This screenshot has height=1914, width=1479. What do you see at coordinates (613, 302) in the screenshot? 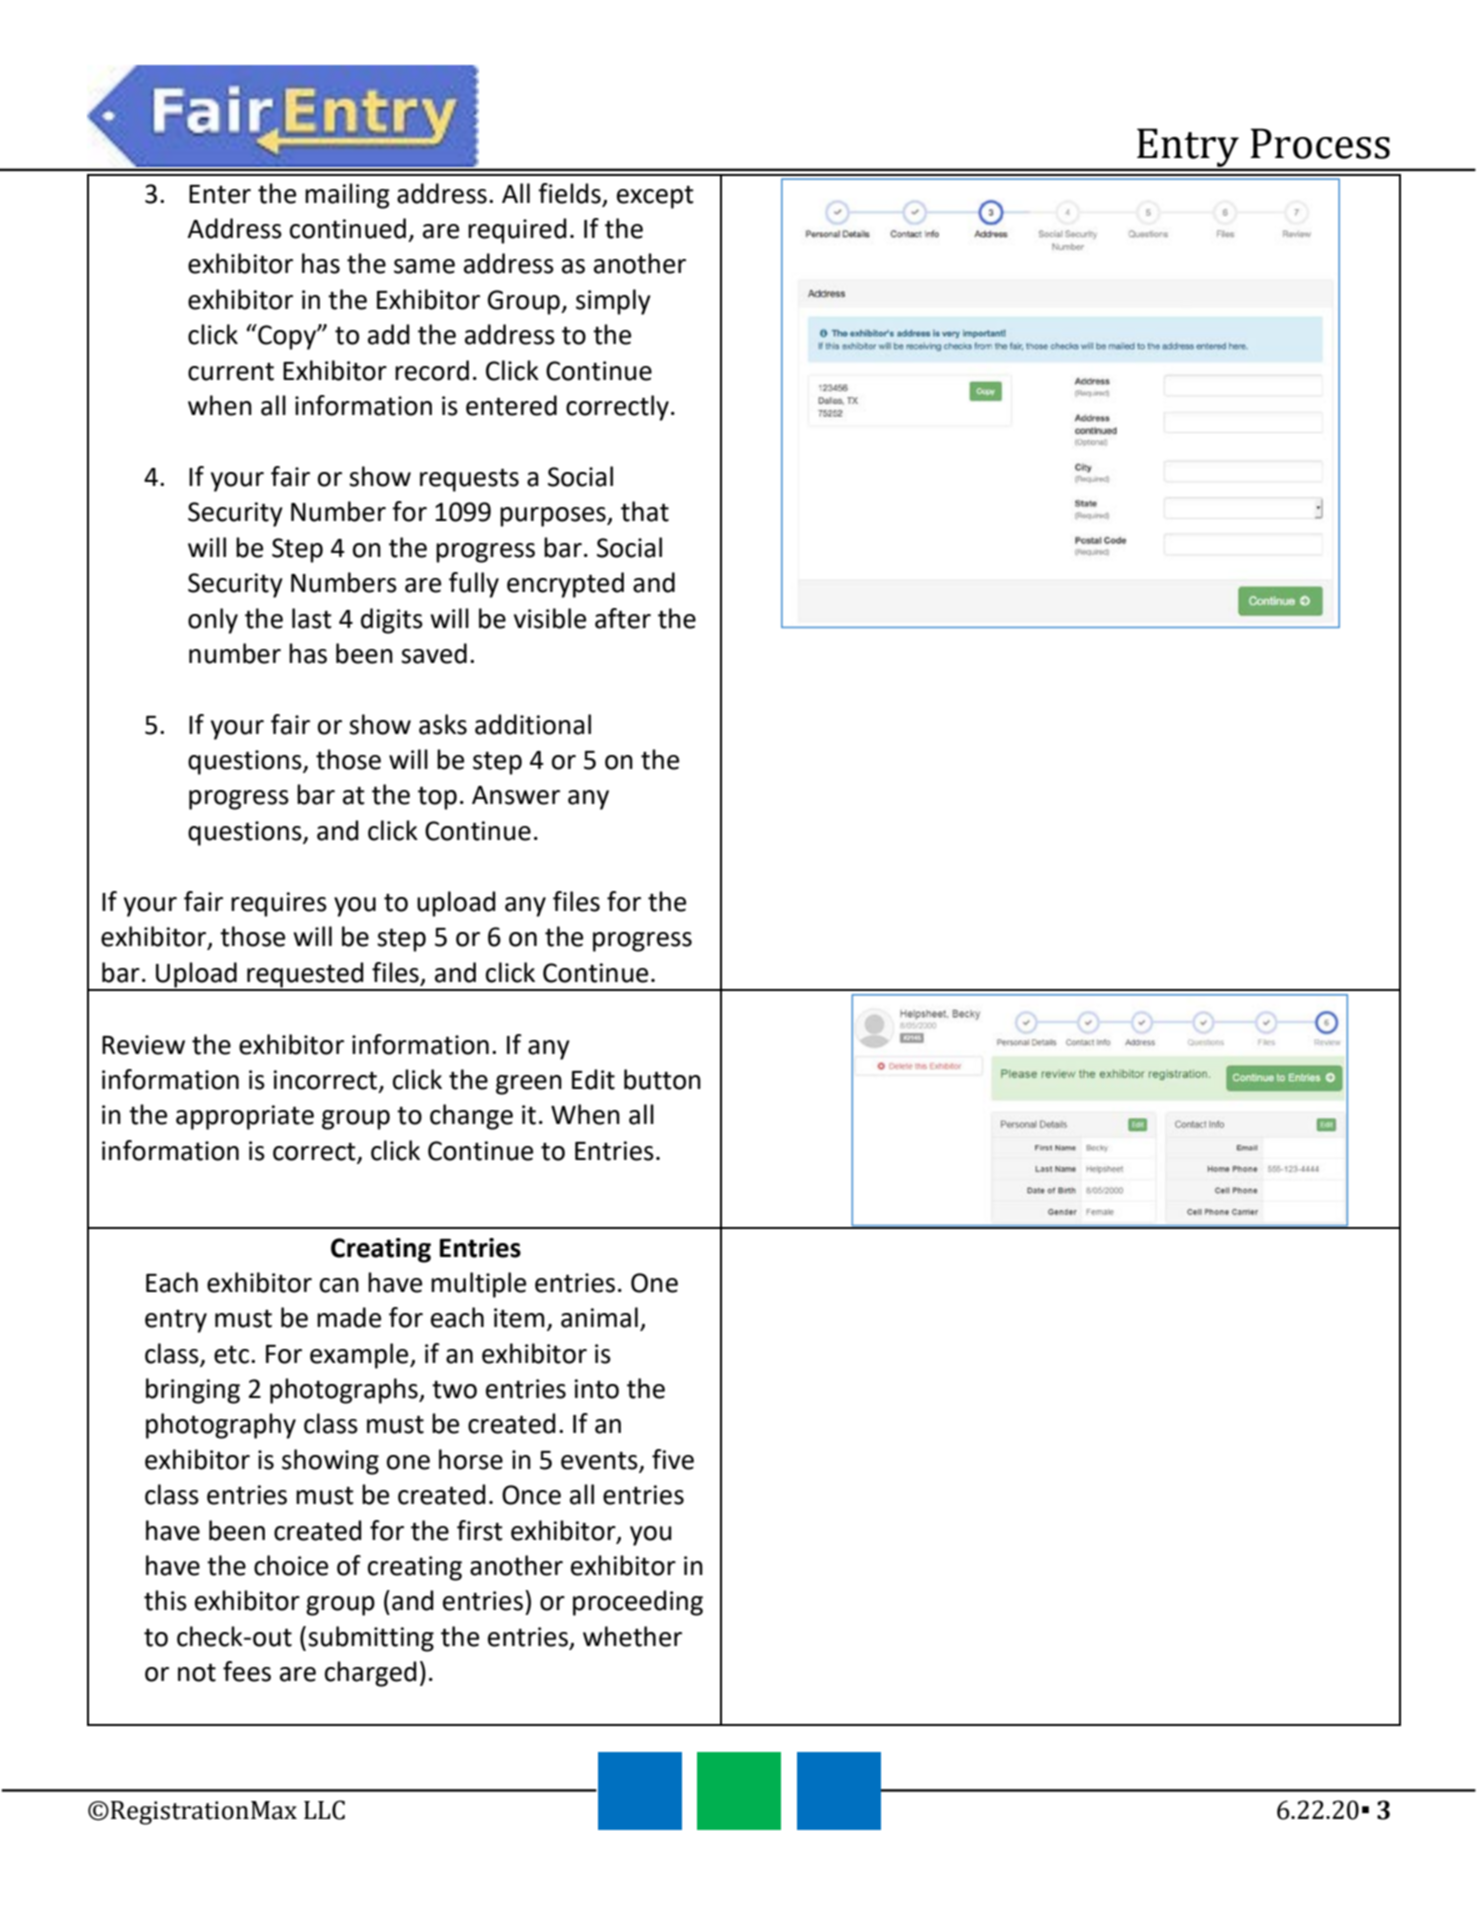
I see `simply` at bounding box center [613, 302].
